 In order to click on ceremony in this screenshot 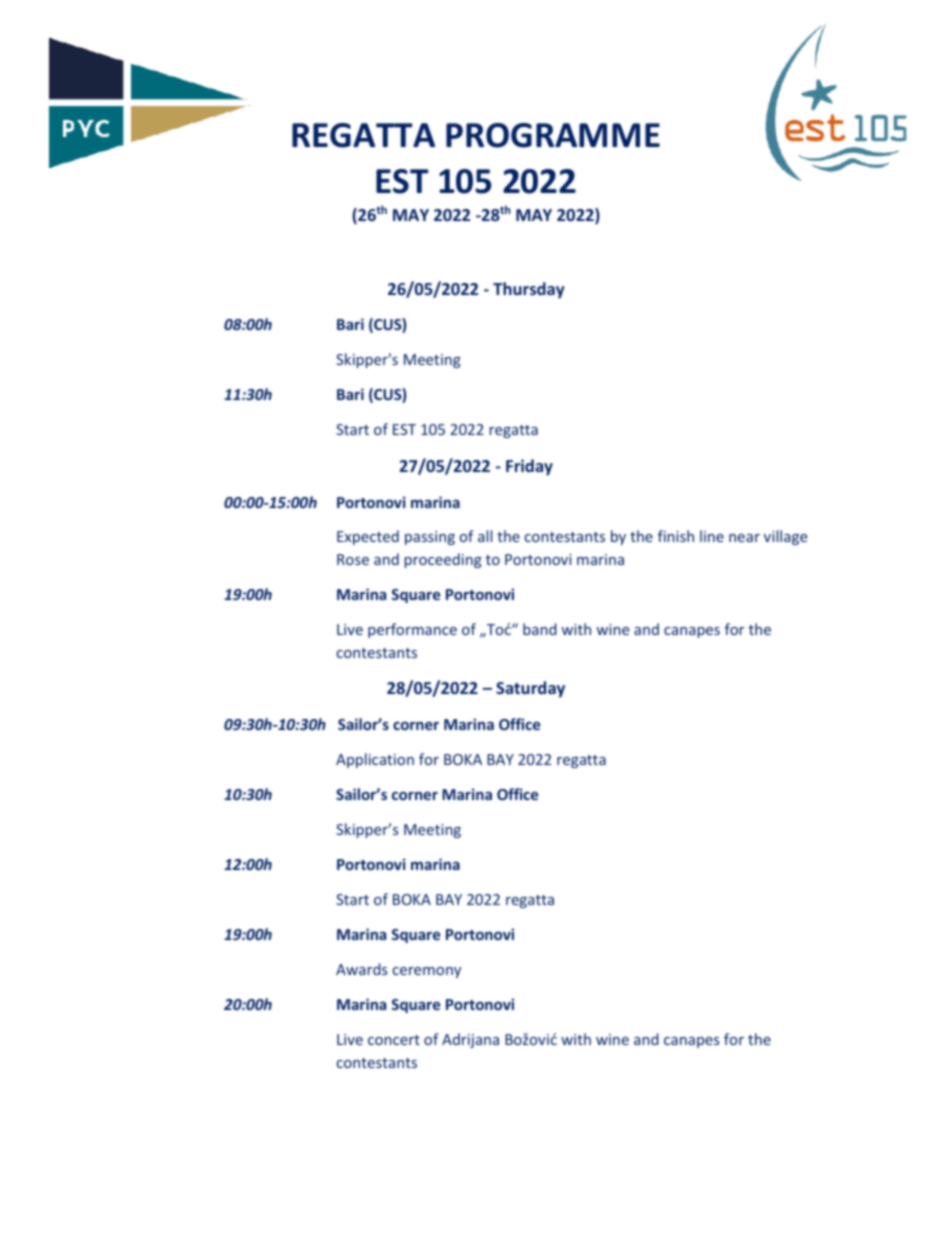, I will do `click(427, 972)`.
